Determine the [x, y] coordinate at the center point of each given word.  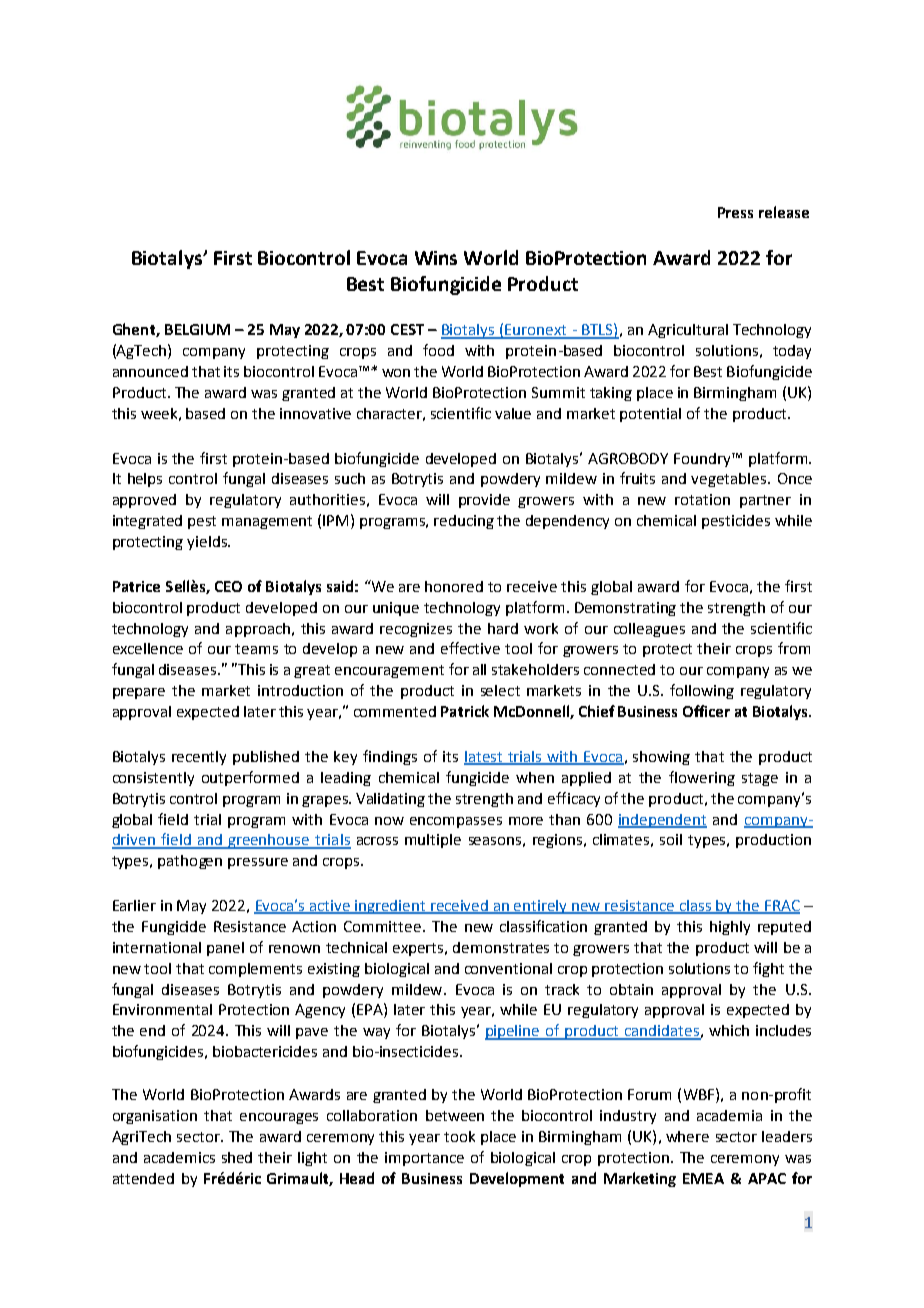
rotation [702, 499]
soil [671, 839]
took [459, 1136]
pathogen [190, 862]
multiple [433, 841]
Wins [436, 258]
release [784, 212]
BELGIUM [197, 329]
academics [179, 1157]
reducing [464, 522]
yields [208, 543]
